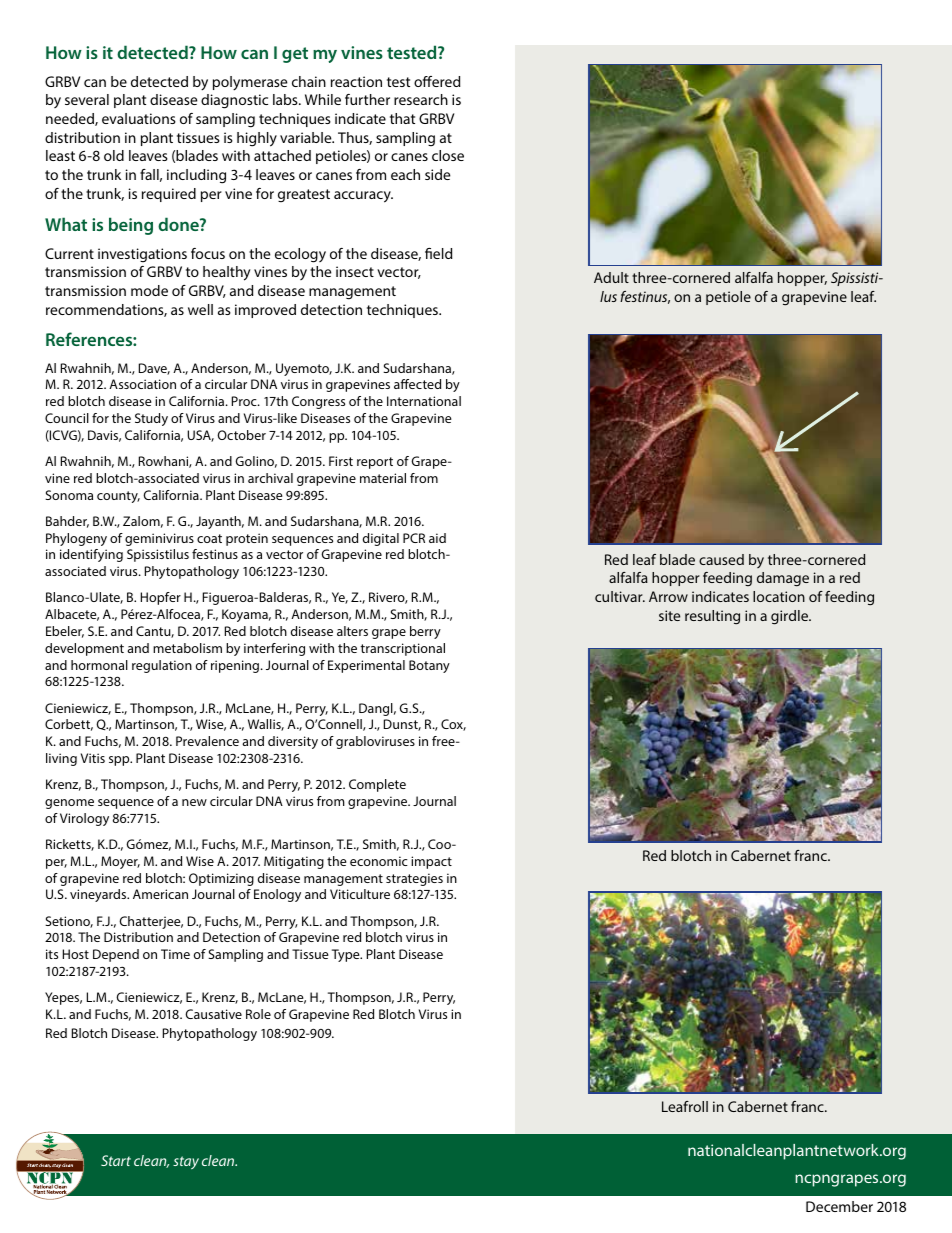 This screenshot has height=1233, width=952. I want to click on offered, so click(437, 81).
